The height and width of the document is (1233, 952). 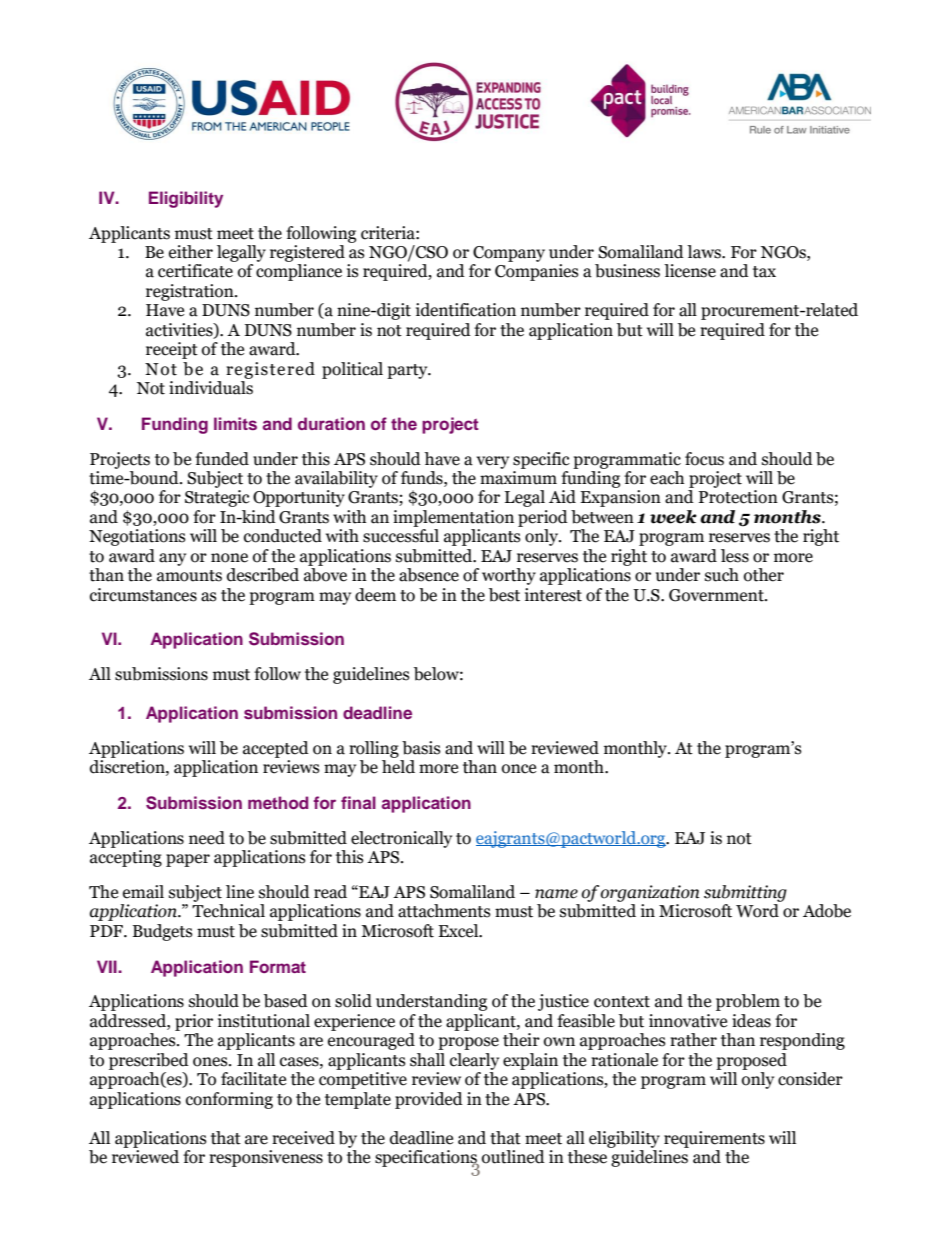 I want to click on identification, so click(x=466, y=310).
